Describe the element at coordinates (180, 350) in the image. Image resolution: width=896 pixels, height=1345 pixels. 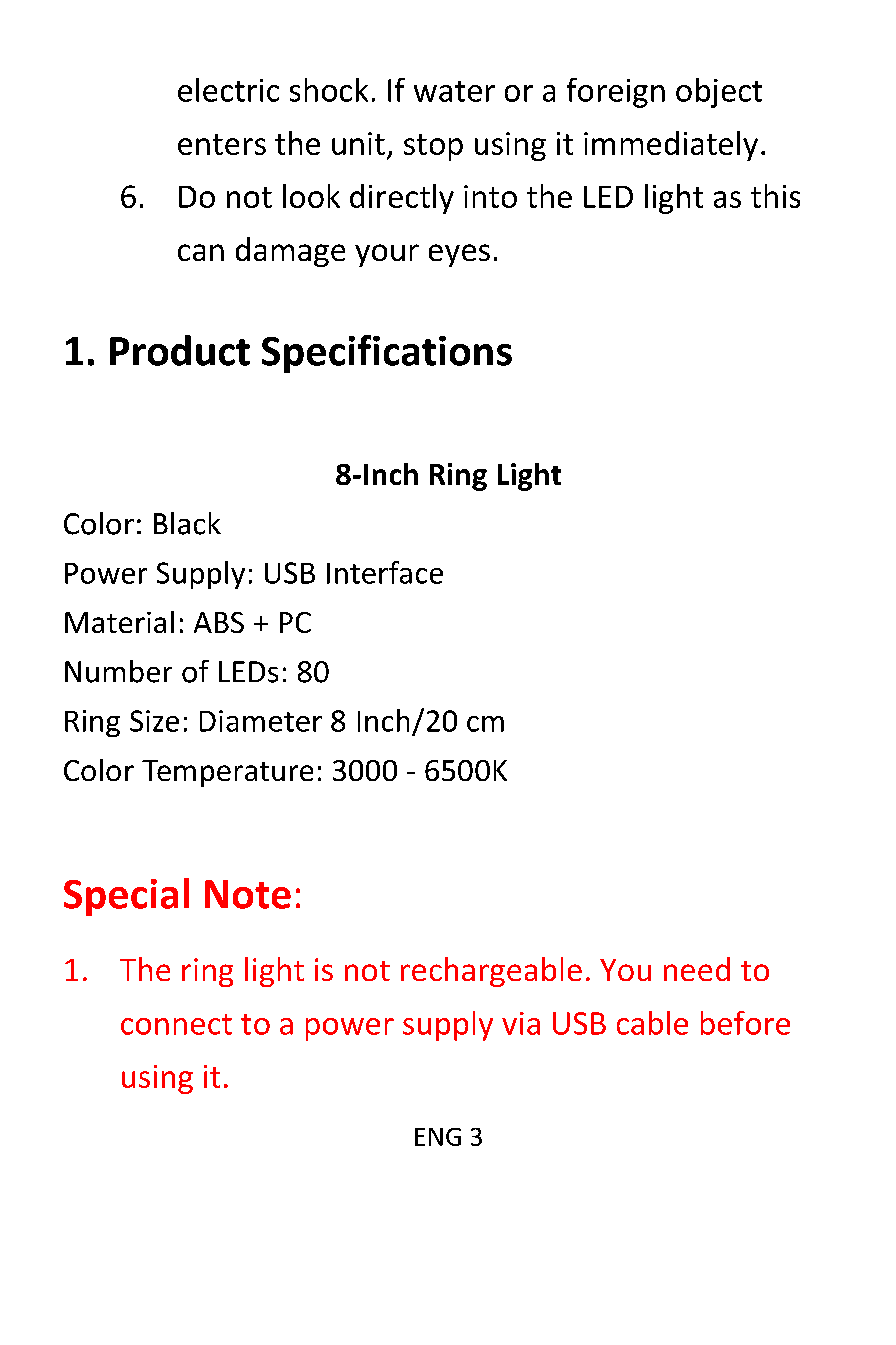
I see `Product` at that location.
